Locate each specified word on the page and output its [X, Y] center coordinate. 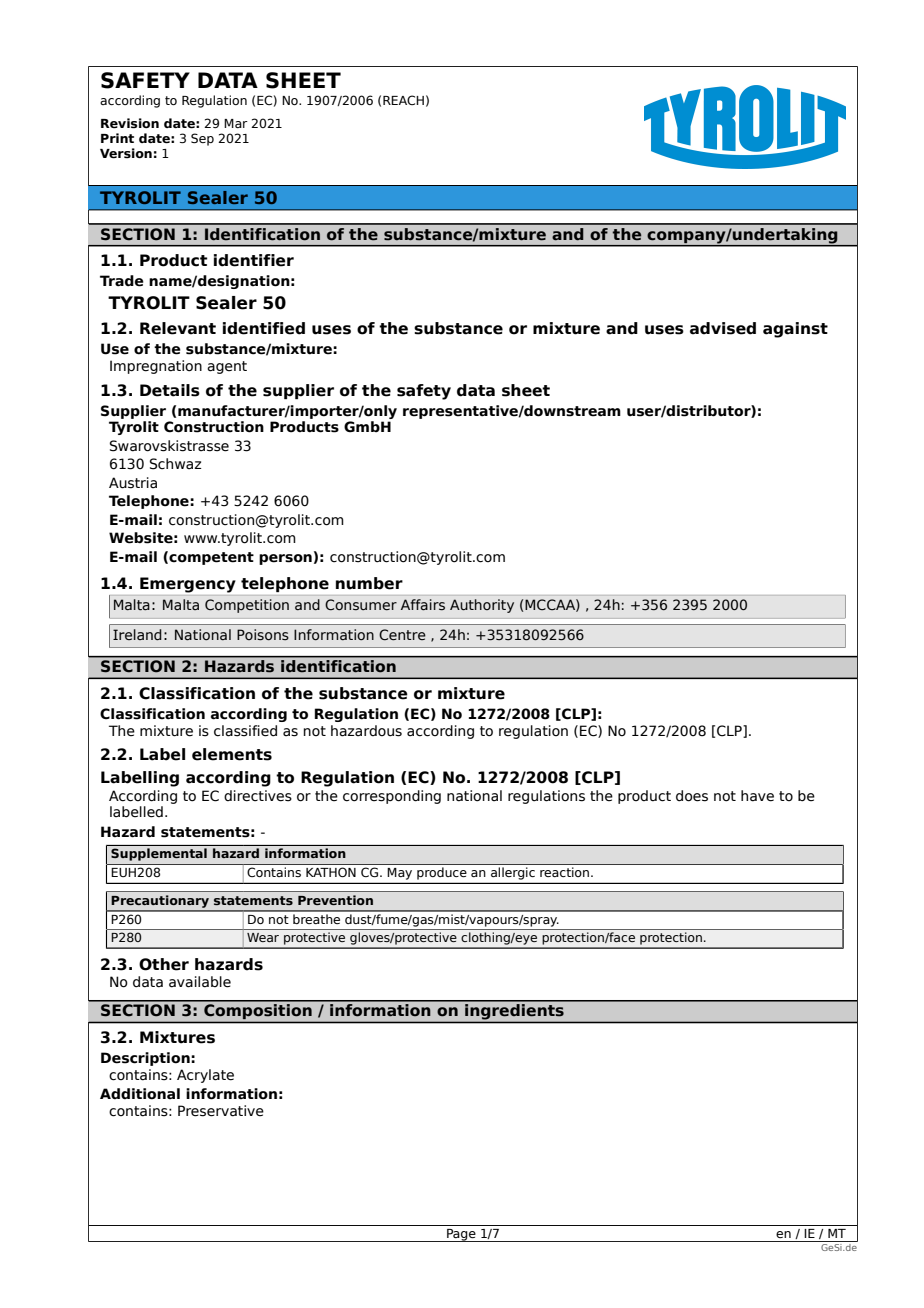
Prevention [335, 900]
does [692, 796]
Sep [202, 139]
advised [723, 328]
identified [264, 328]
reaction [566, 872]
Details [170, 390]
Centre [402, 635]
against [795, 330]
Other [164, 964]
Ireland [137, 634]
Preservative [221, 1111]
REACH [403, 100]
